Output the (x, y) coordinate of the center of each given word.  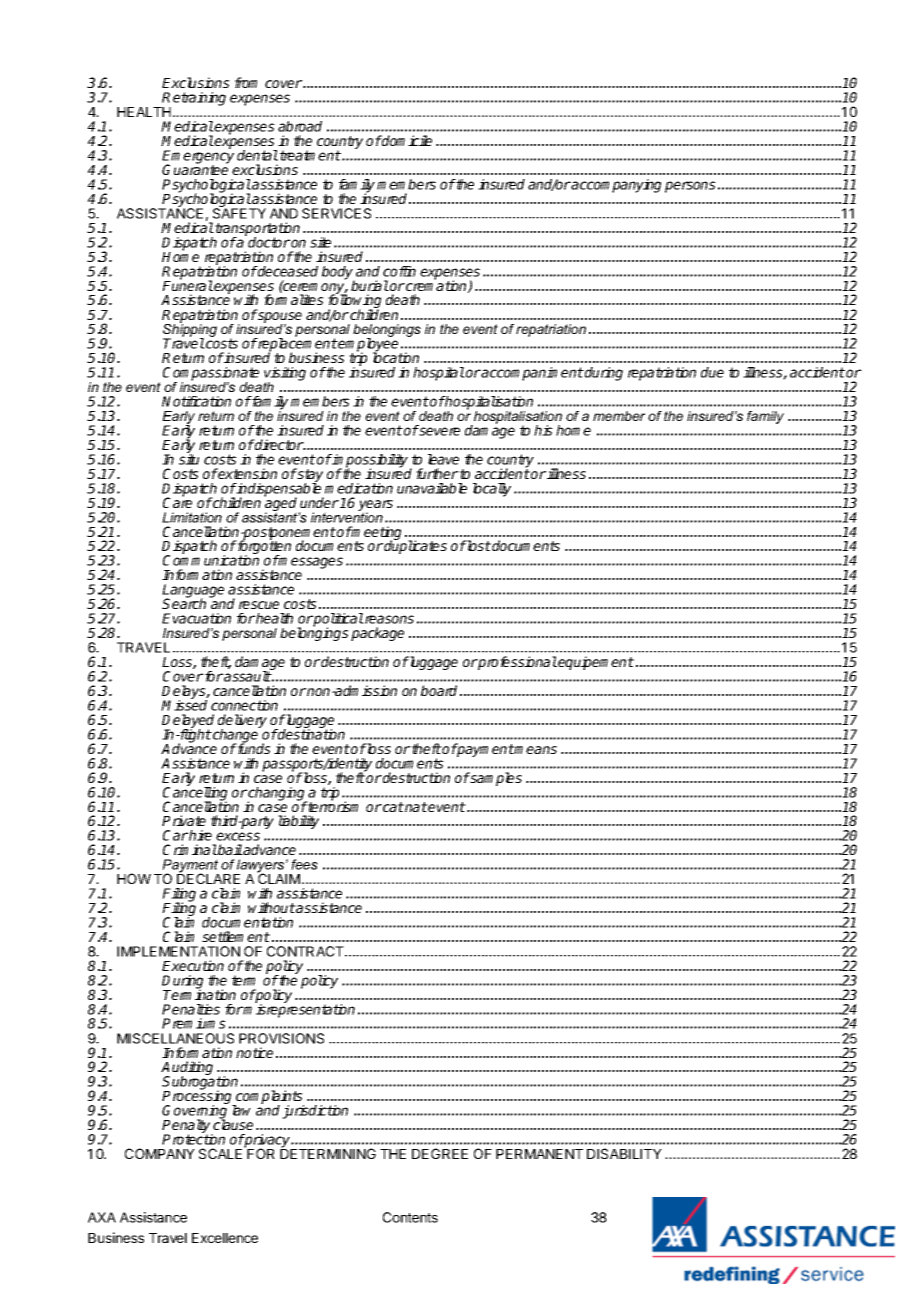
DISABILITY (624, 1153)
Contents (410, 1217)
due (712, 372)
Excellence (225, 1238)
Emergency (198, 157)
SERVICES (336, 213)
